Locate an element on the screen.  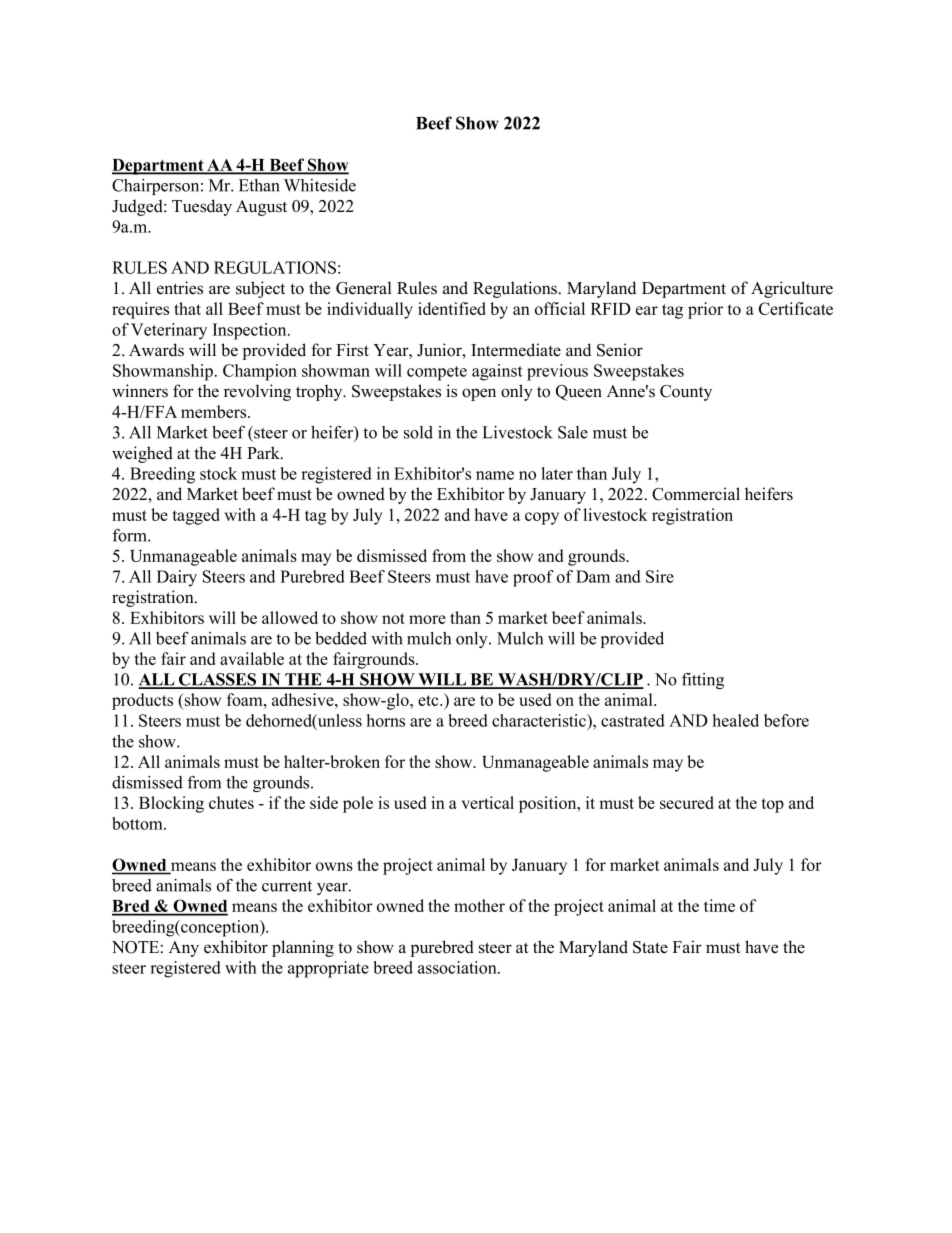
Any is located at coordinates (184, 949).
